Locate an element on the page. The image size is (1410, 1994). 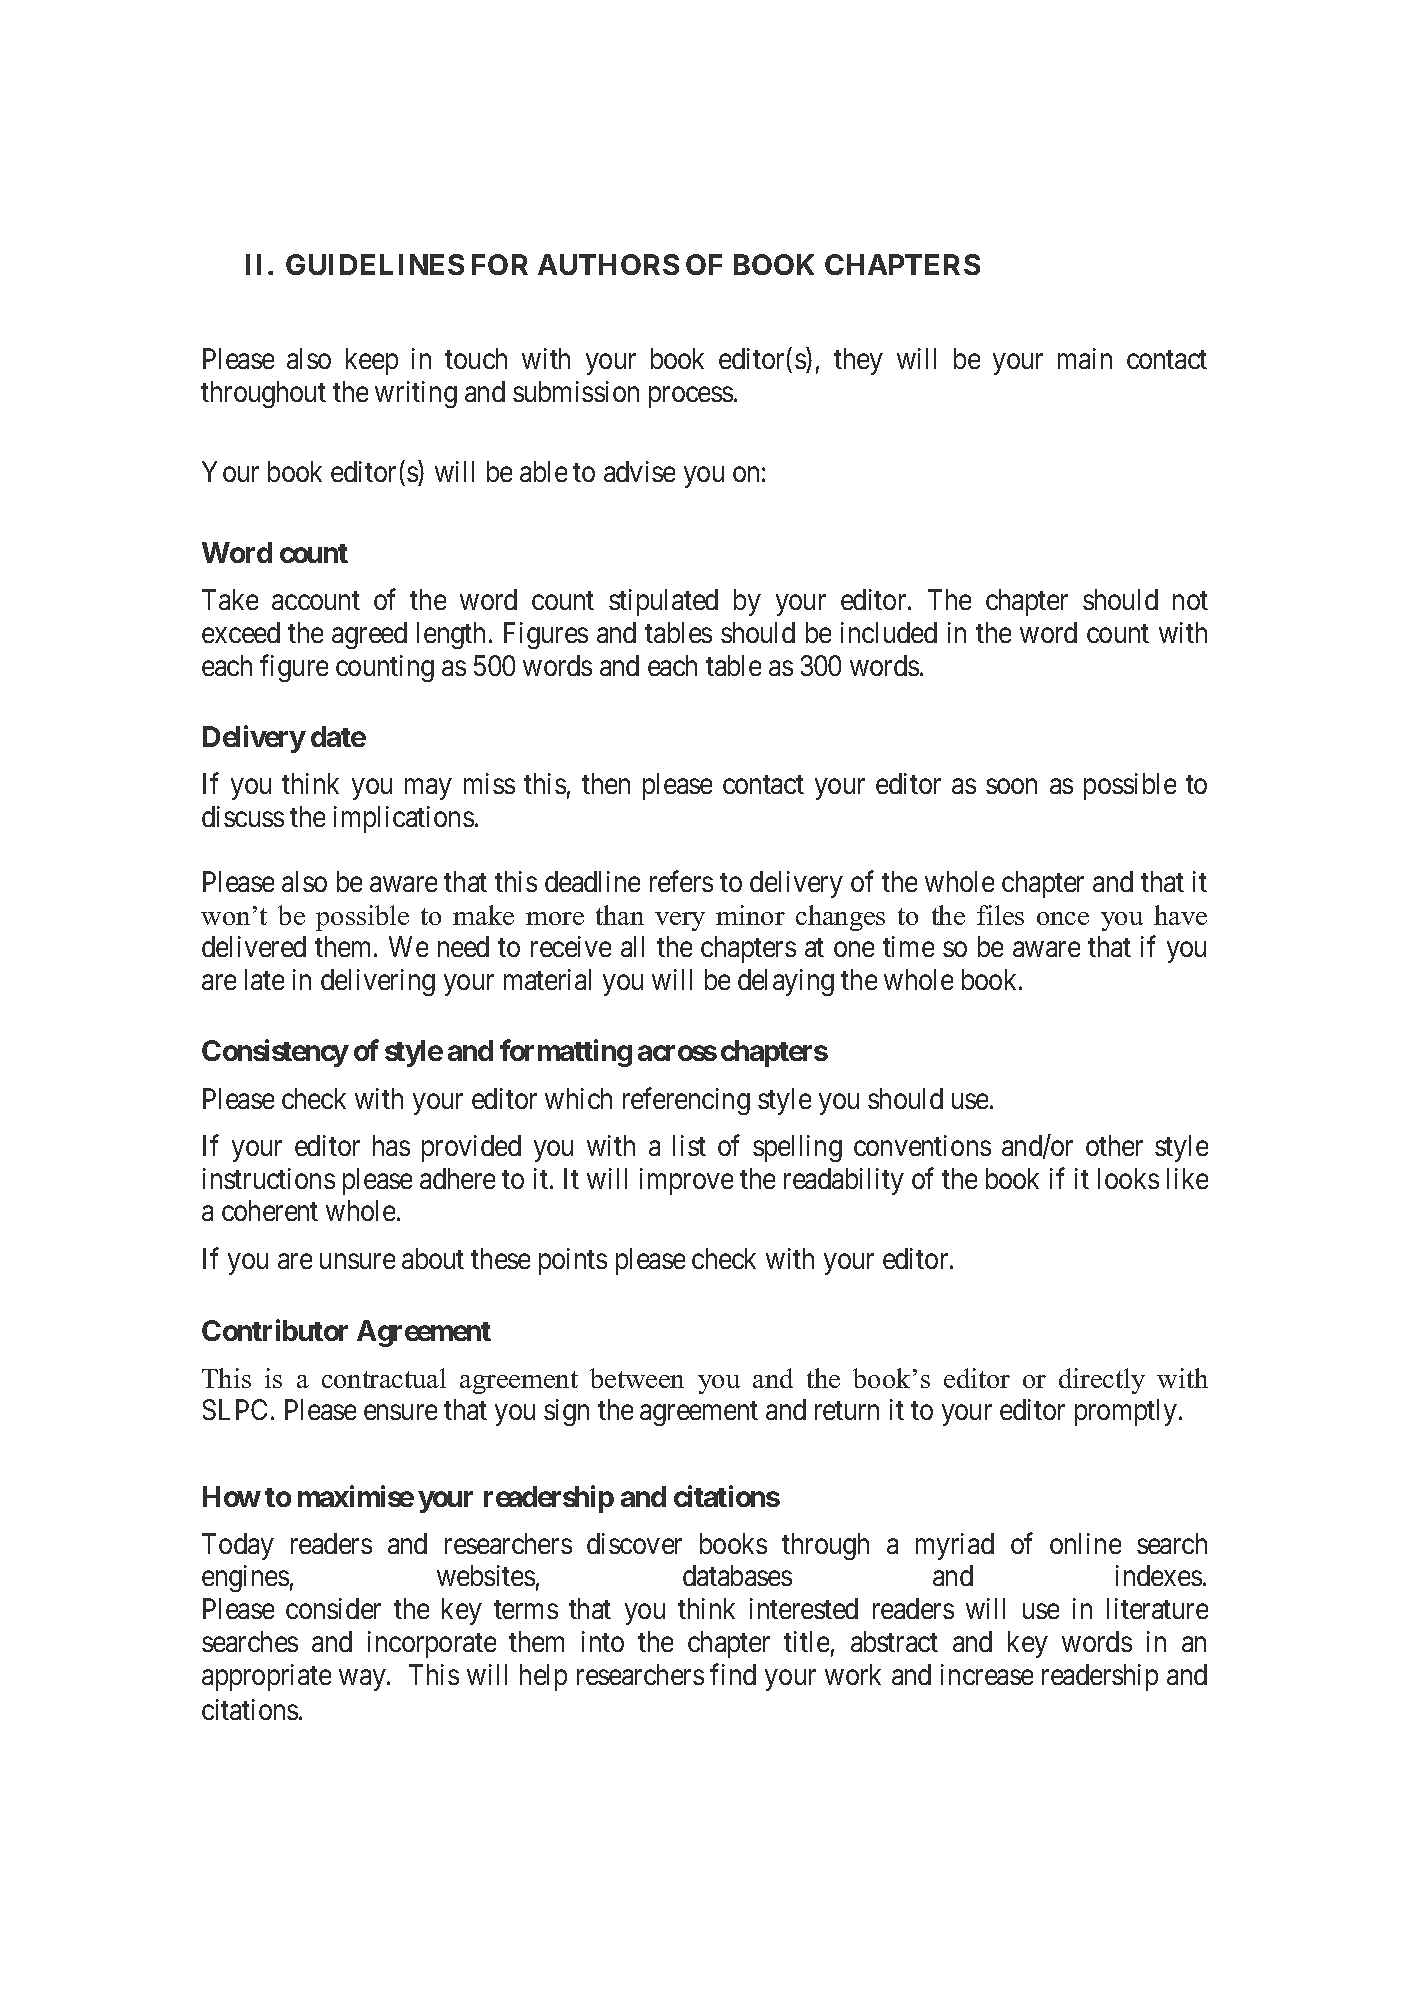
then is located at coordinates (606, 783).
